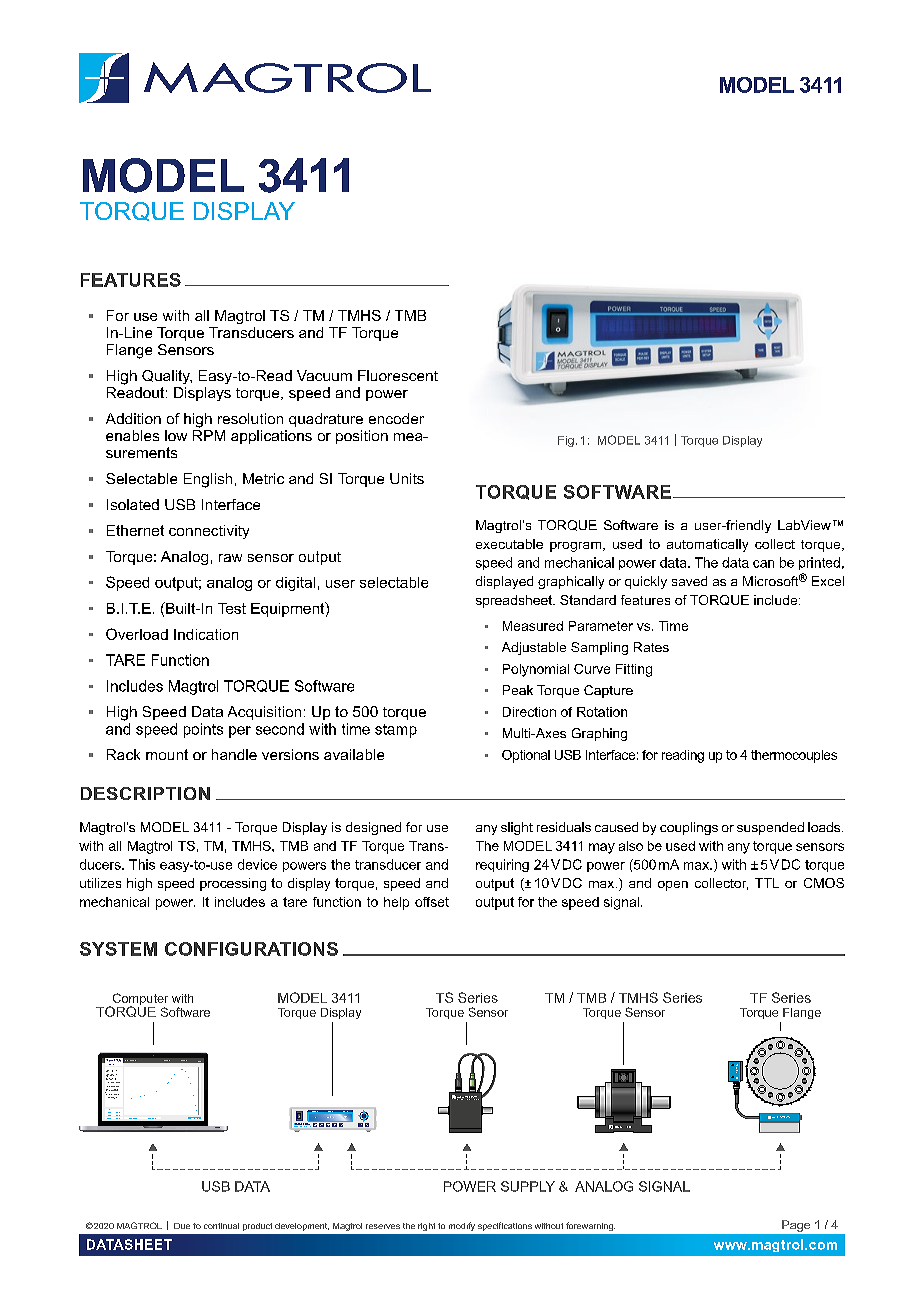  What do you see at coordinates (517, 828) in the page?
I see `slight` at bounding box center [517, 828].
